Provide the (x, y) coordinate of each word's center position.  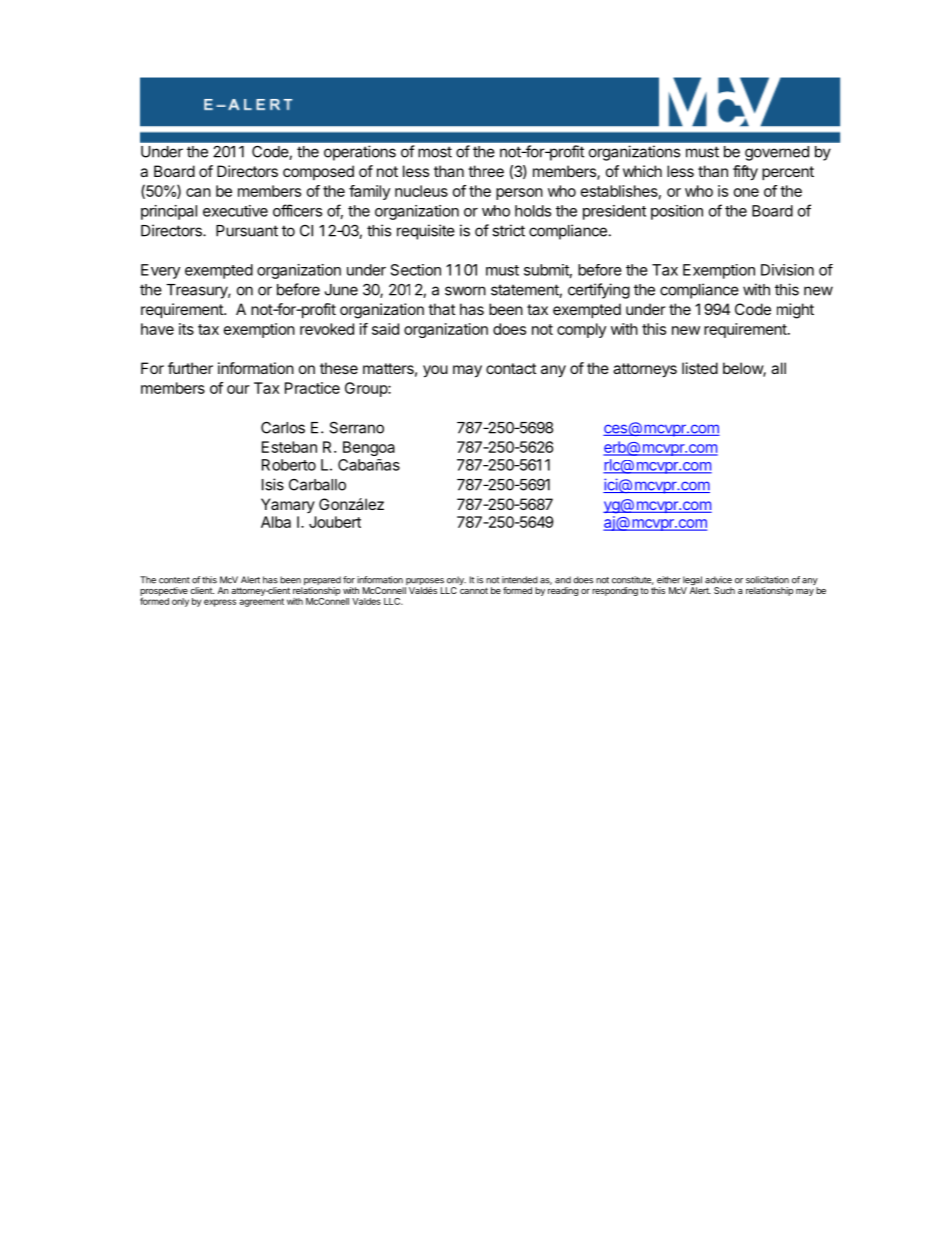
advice (718, 580)
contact (511, 368)
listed (700, 368)
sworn (465, 291)
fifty (745, 173)
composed (318, 172)
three (486, 171)
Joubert (335, 522)
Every (160, 271)
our (238, 389)
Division (787, 270)
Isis (273, 484)
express (220, 603)
